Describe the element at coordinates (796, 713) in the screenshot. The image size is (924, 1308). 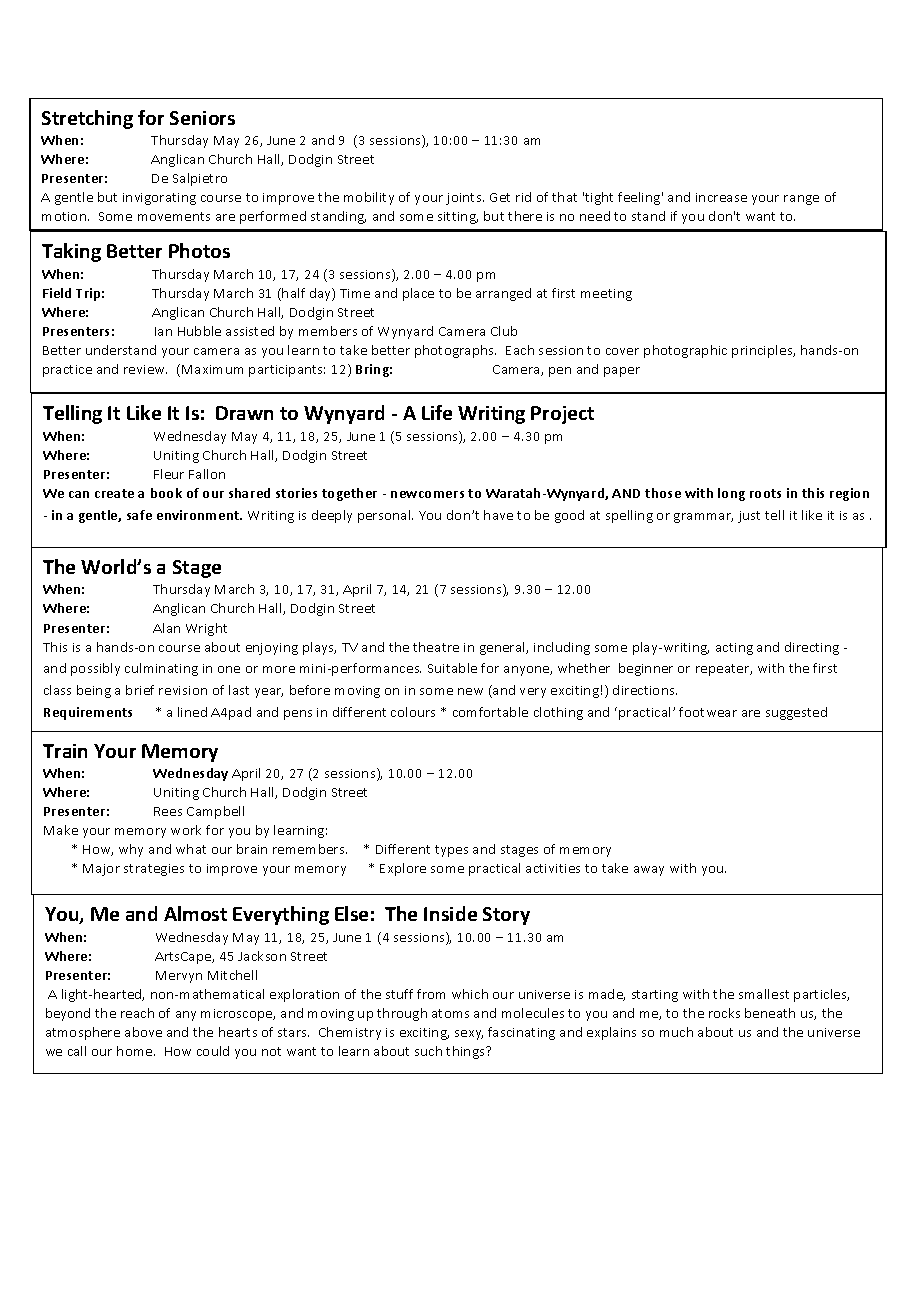
I see `suggested` at that location.
